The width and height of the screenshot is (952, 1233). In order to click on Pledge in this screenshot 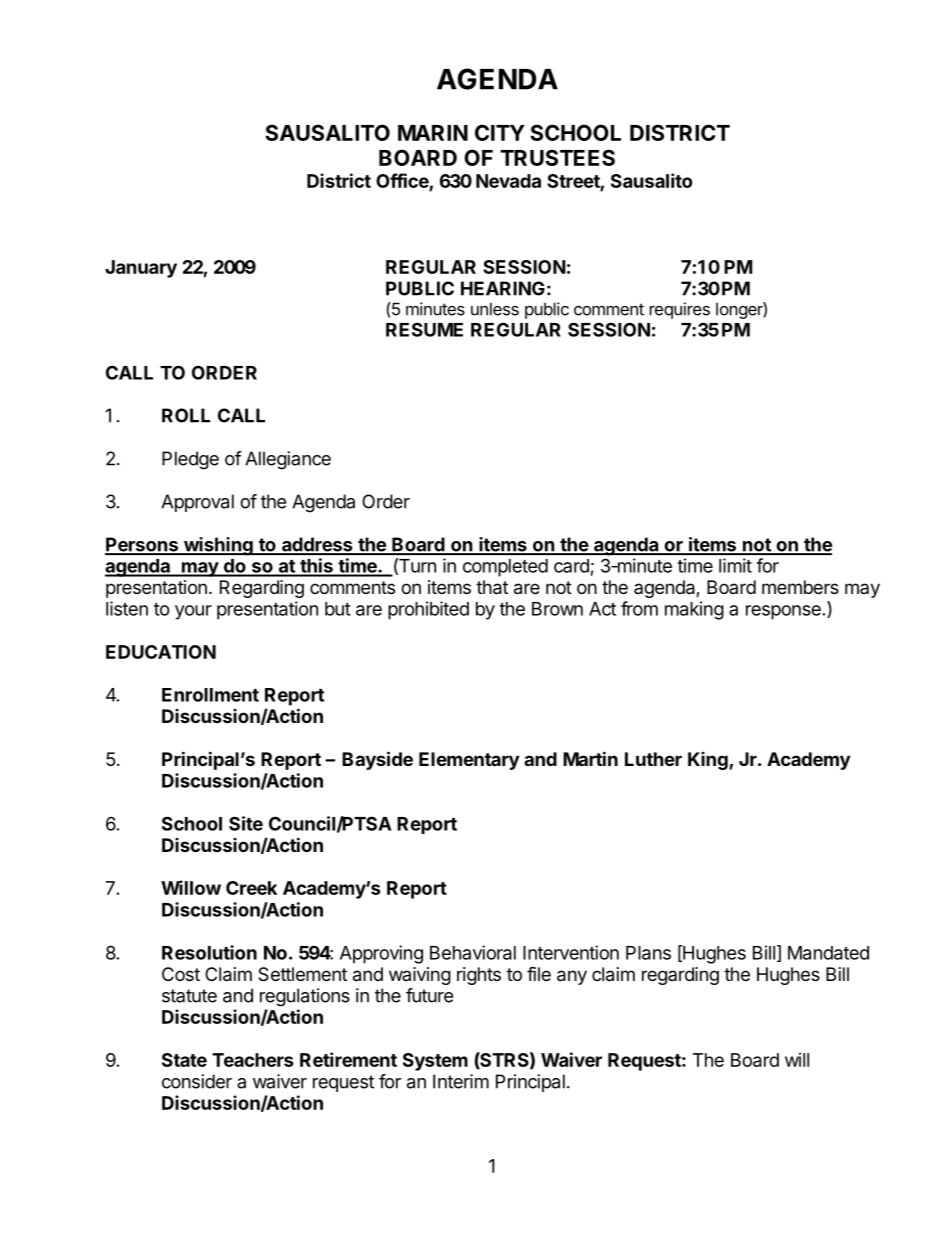, I will do `click(190, 460)`.
